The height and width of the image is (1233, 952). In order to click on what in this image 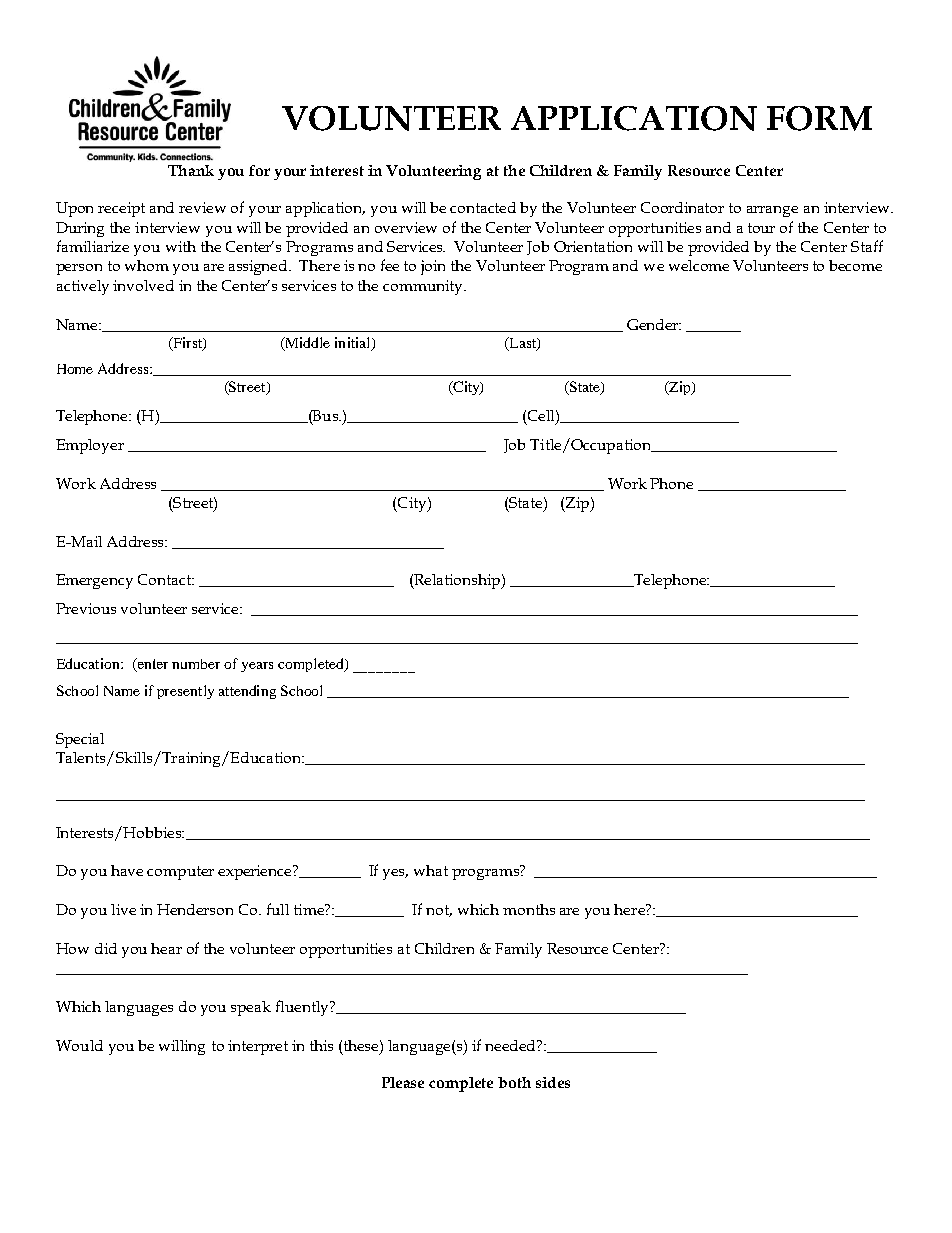, I will do `click(431, 870)`.
